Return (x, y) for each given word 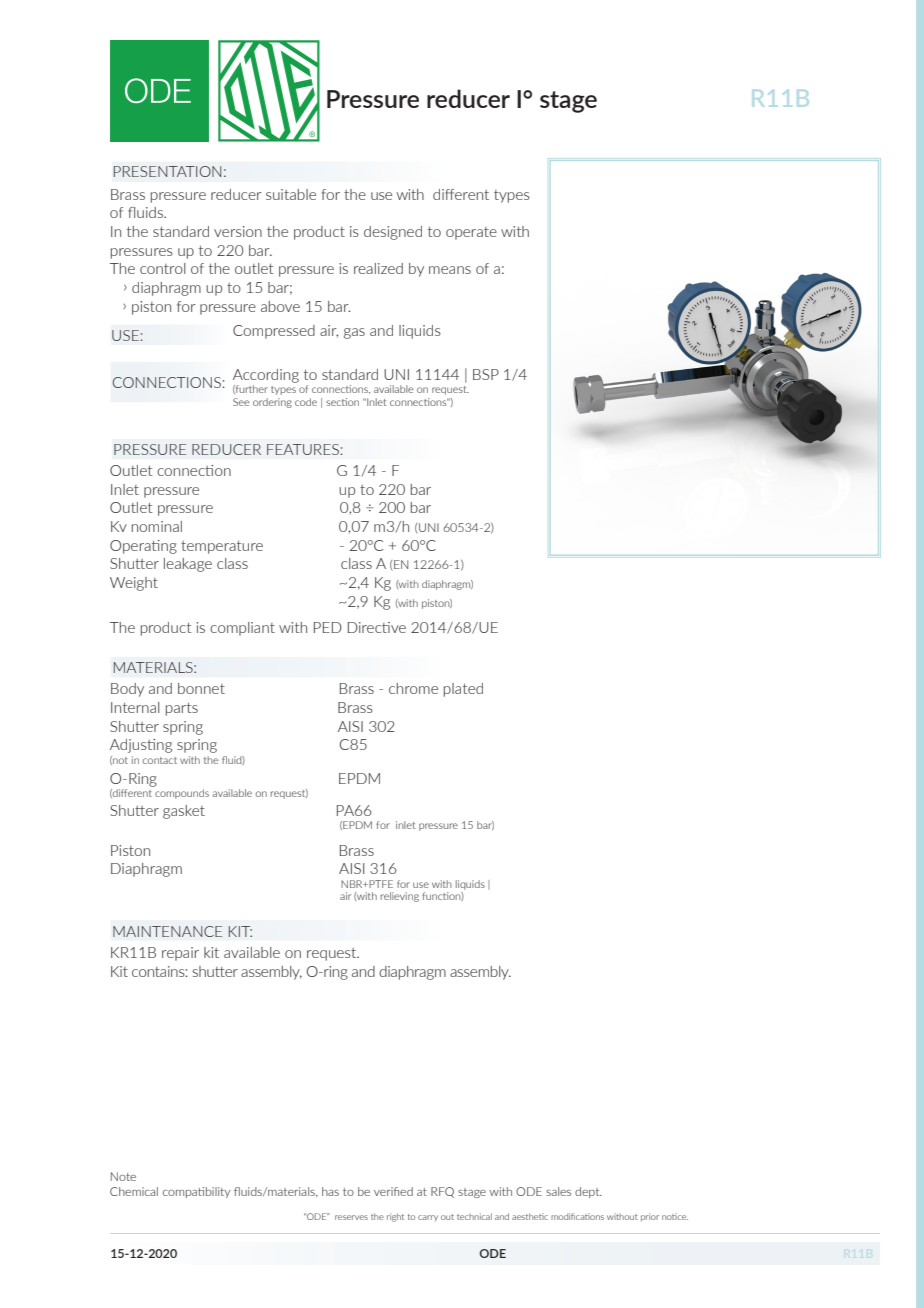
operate (471, 233)
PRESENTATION (167, 171)
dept (588, 1192)
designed (393, 233)
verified (393, 1191)
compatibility (196, 1192)
